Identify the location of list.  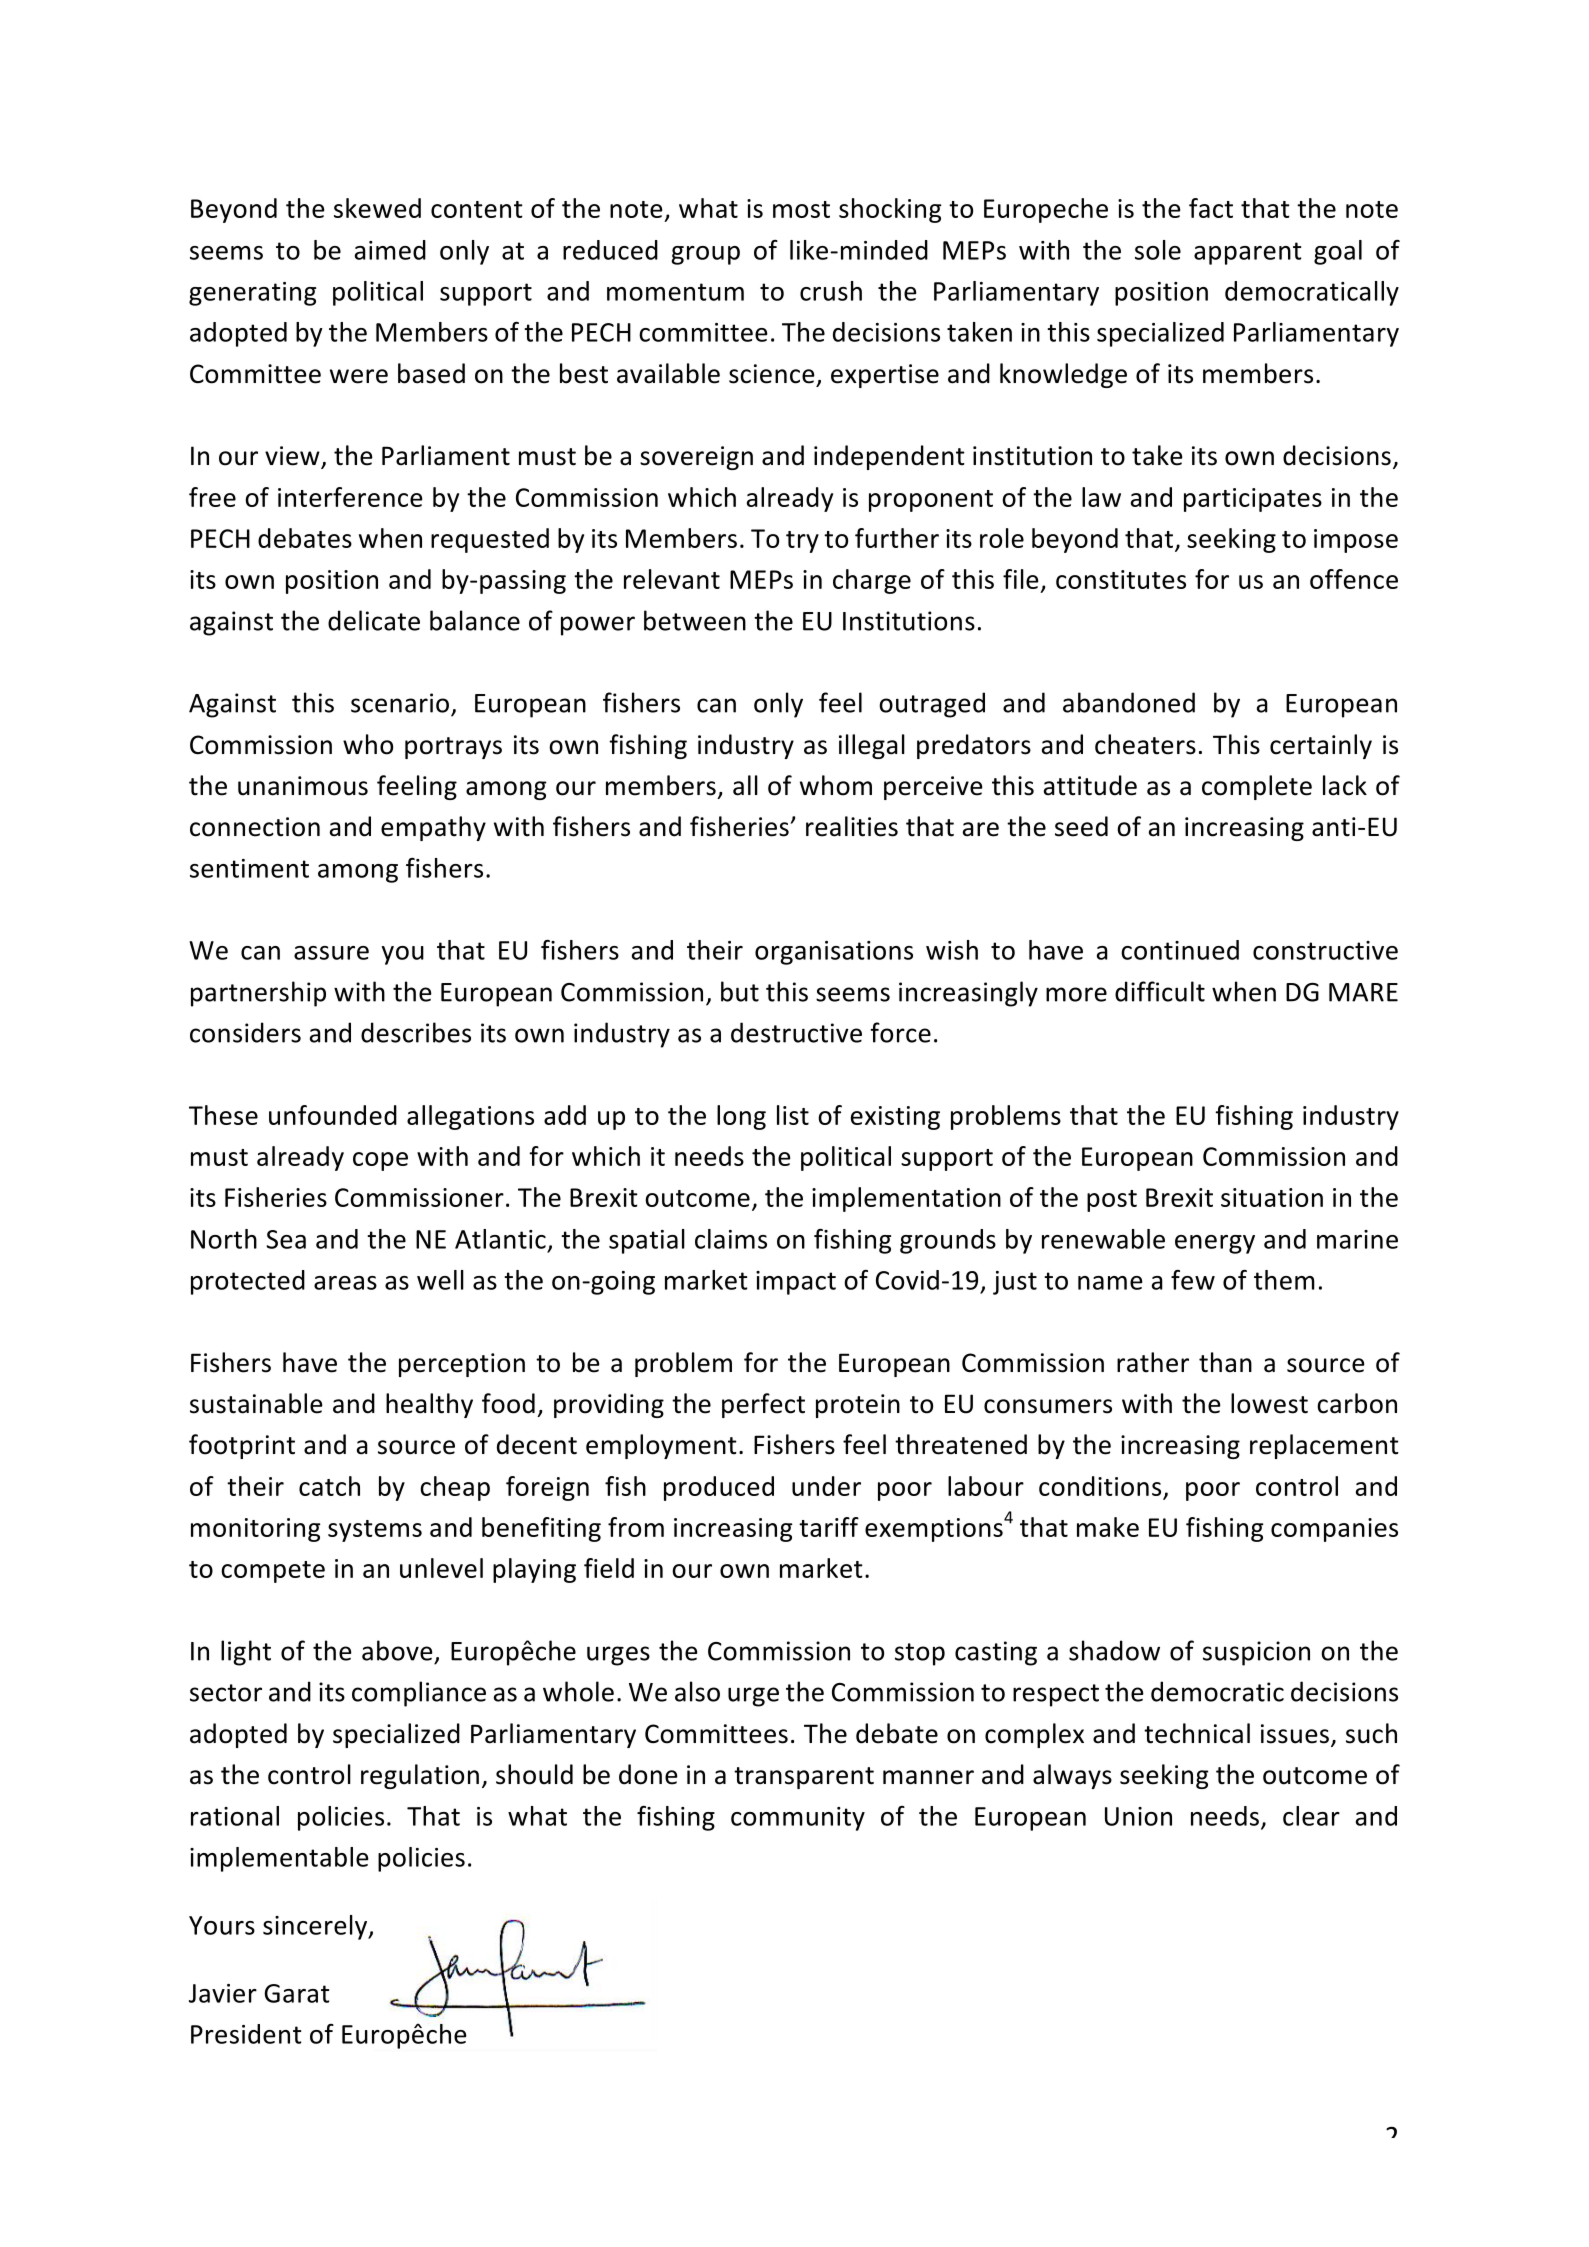
(793, 1115).
